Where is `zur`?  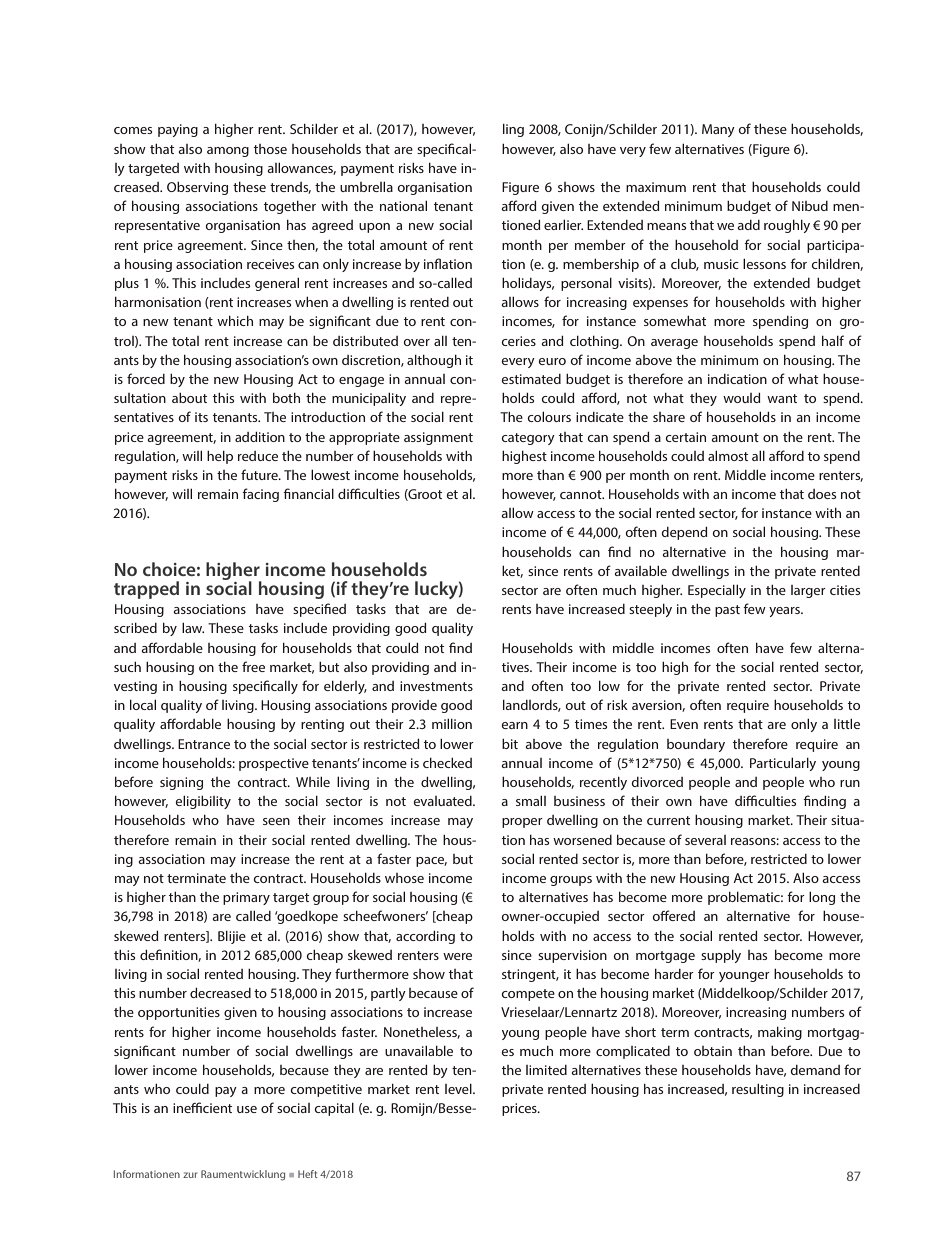 zur is located at coordinates (190, 1175).
